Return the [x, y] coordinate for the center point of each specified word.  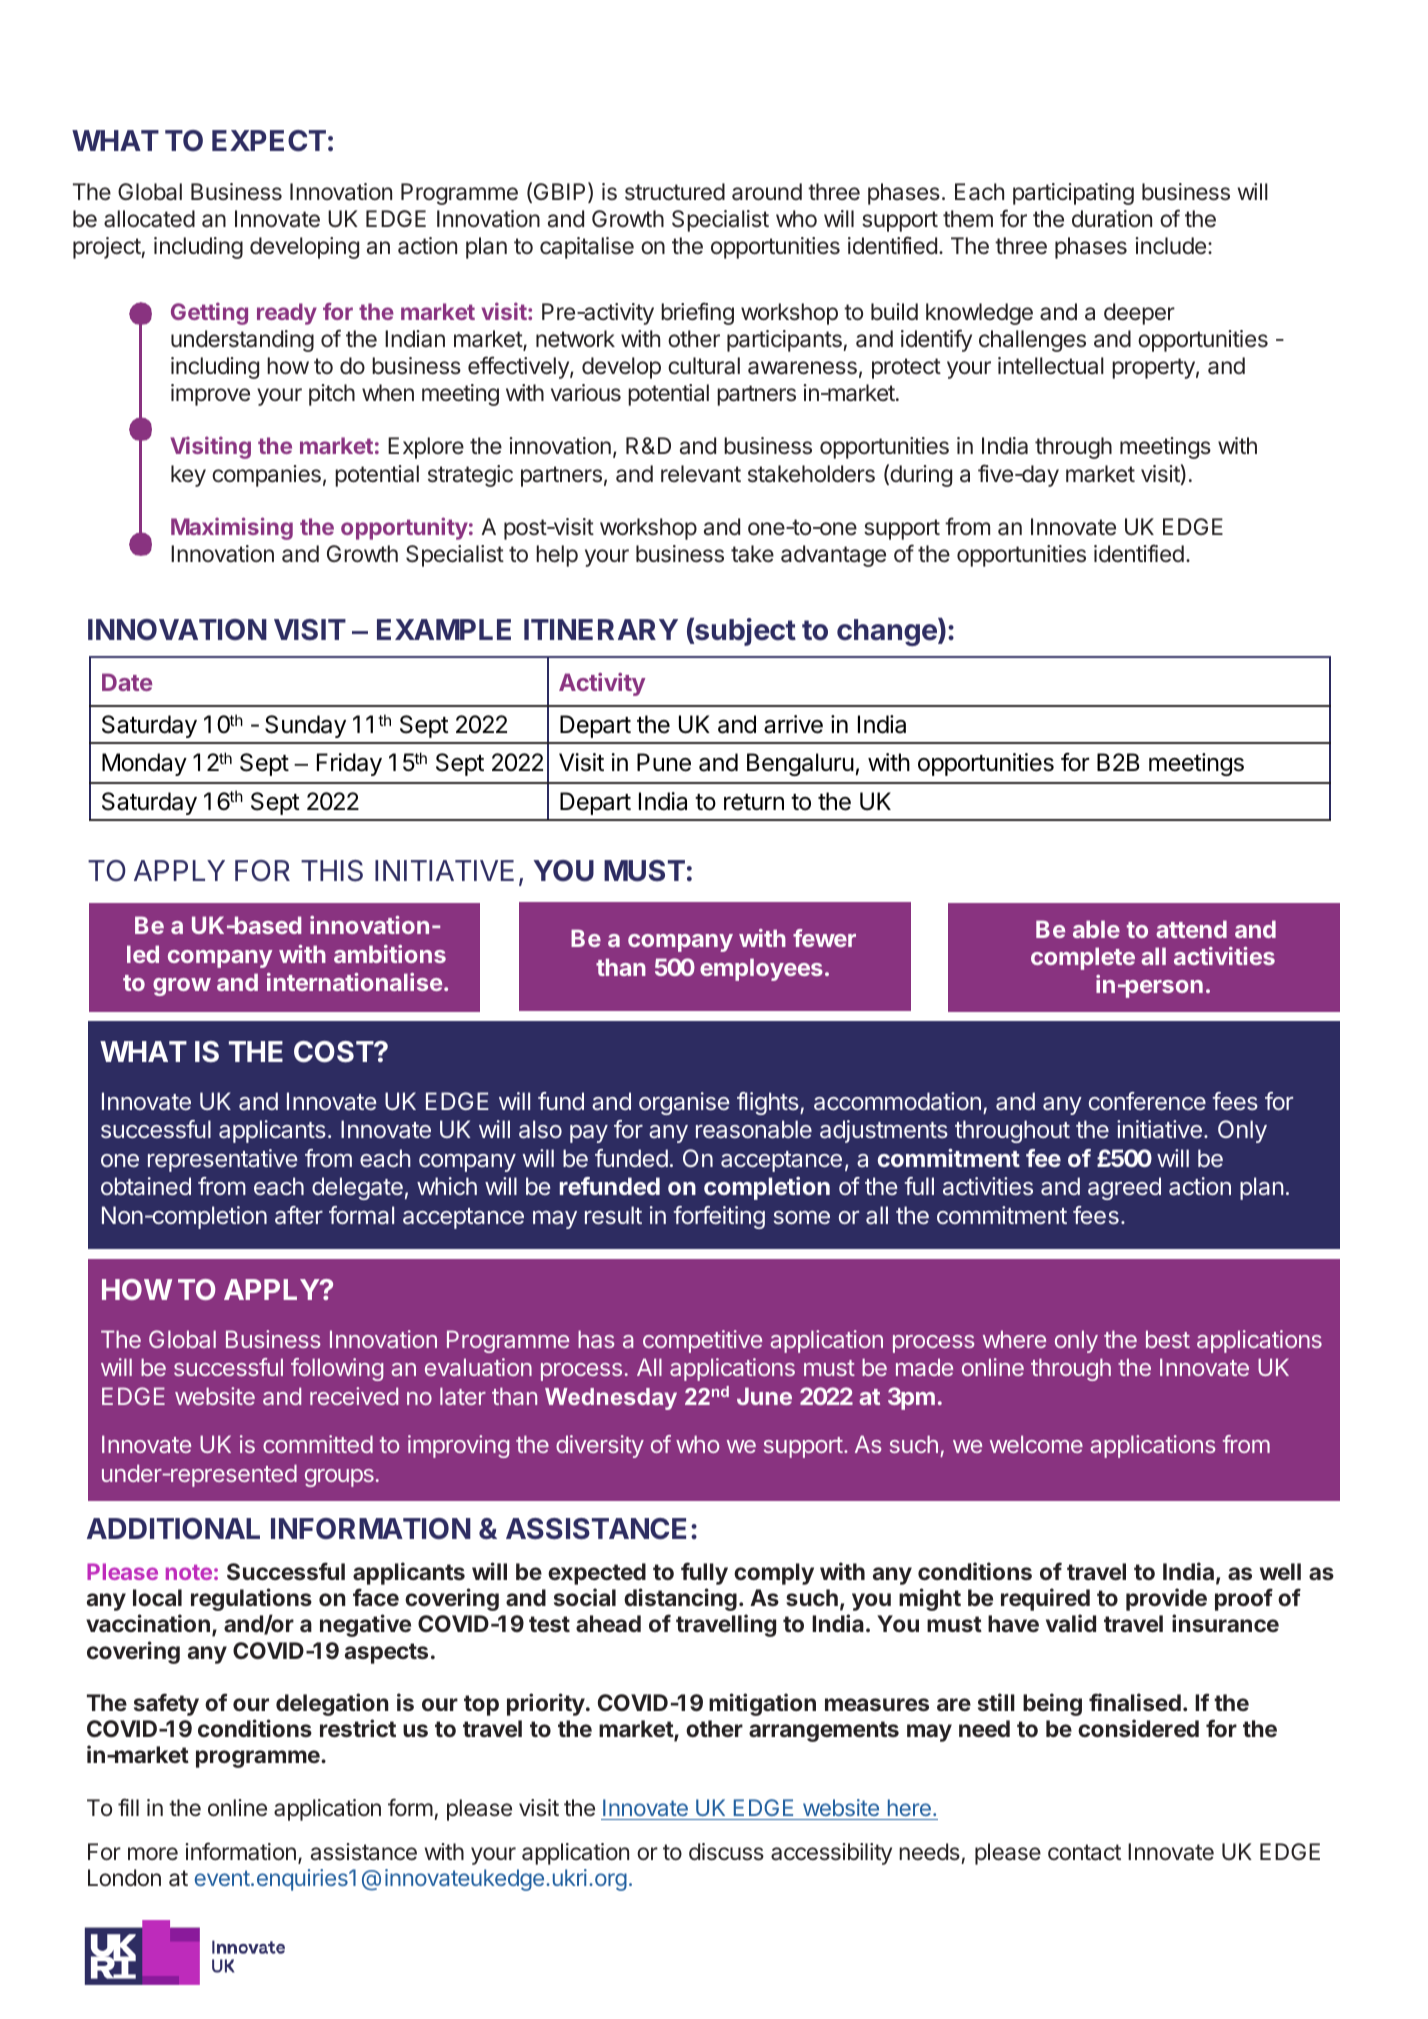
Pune [664, 762]
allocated [149, 219]
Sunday [305, 726]
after [299, 1215]
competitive [702, 1341]
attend [1191, 929]
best [1168, 1339]
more [153, 1854]
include [1170, 245]
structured [675, 192]
